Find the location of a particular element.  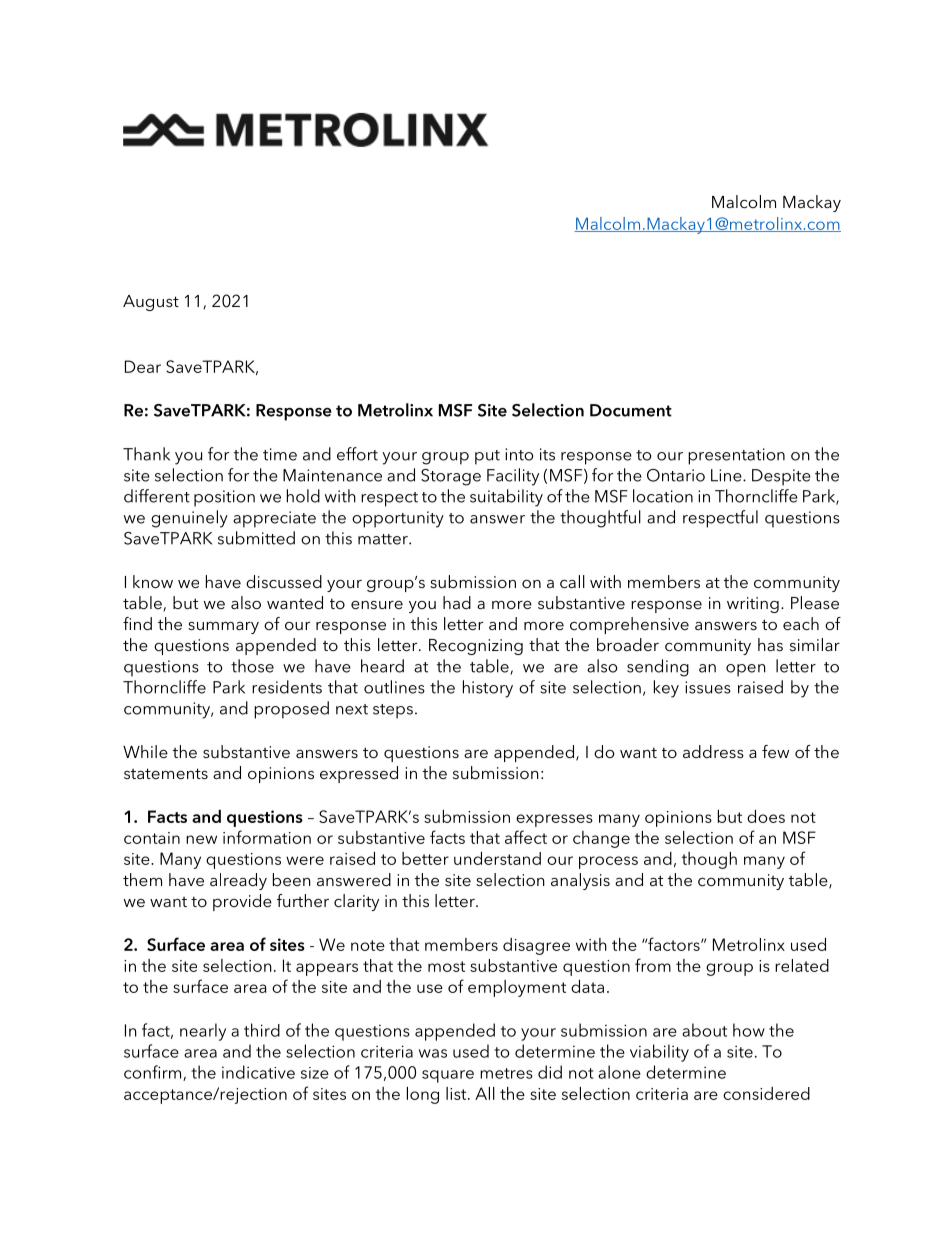

Recognizing is located at coordinates (476, 647).
